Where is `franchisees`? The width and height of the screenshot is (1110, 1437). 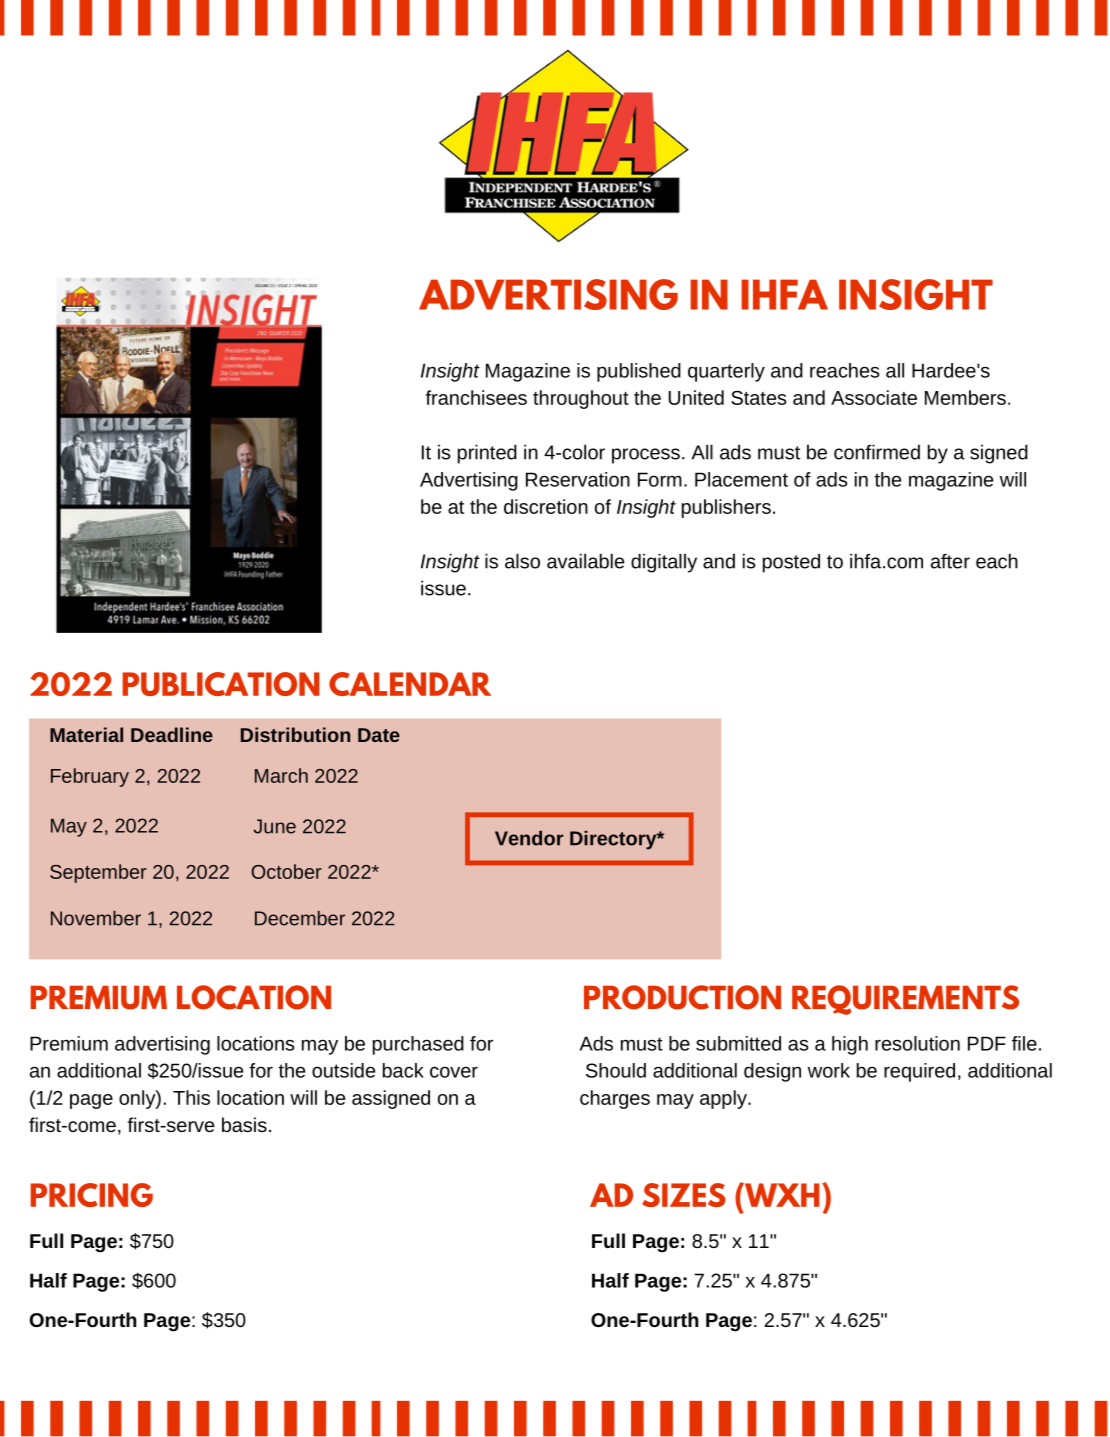
franchisees is located at coordinates (476, 397).
